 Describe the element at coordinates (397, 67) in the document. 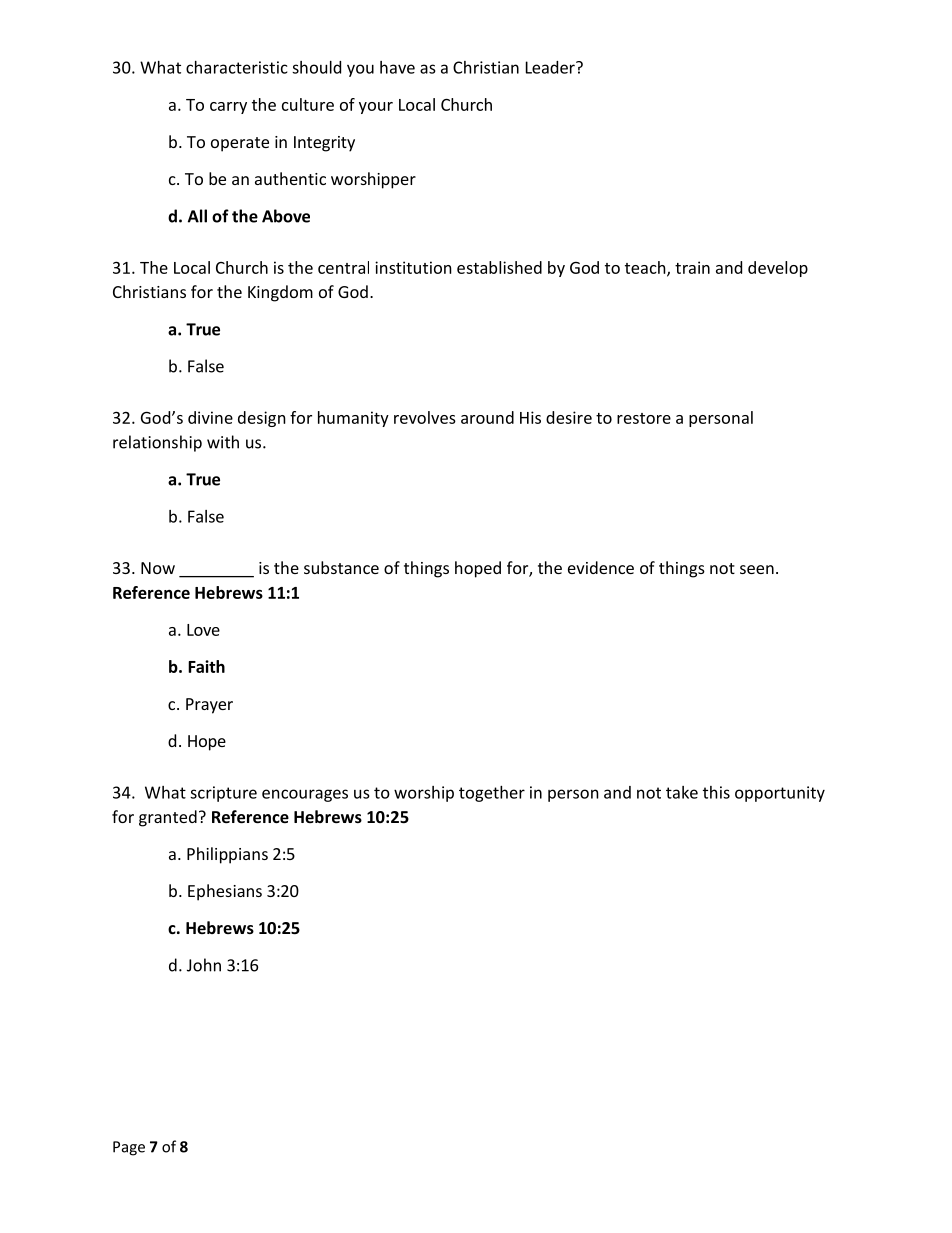

I see `have` at that location.
